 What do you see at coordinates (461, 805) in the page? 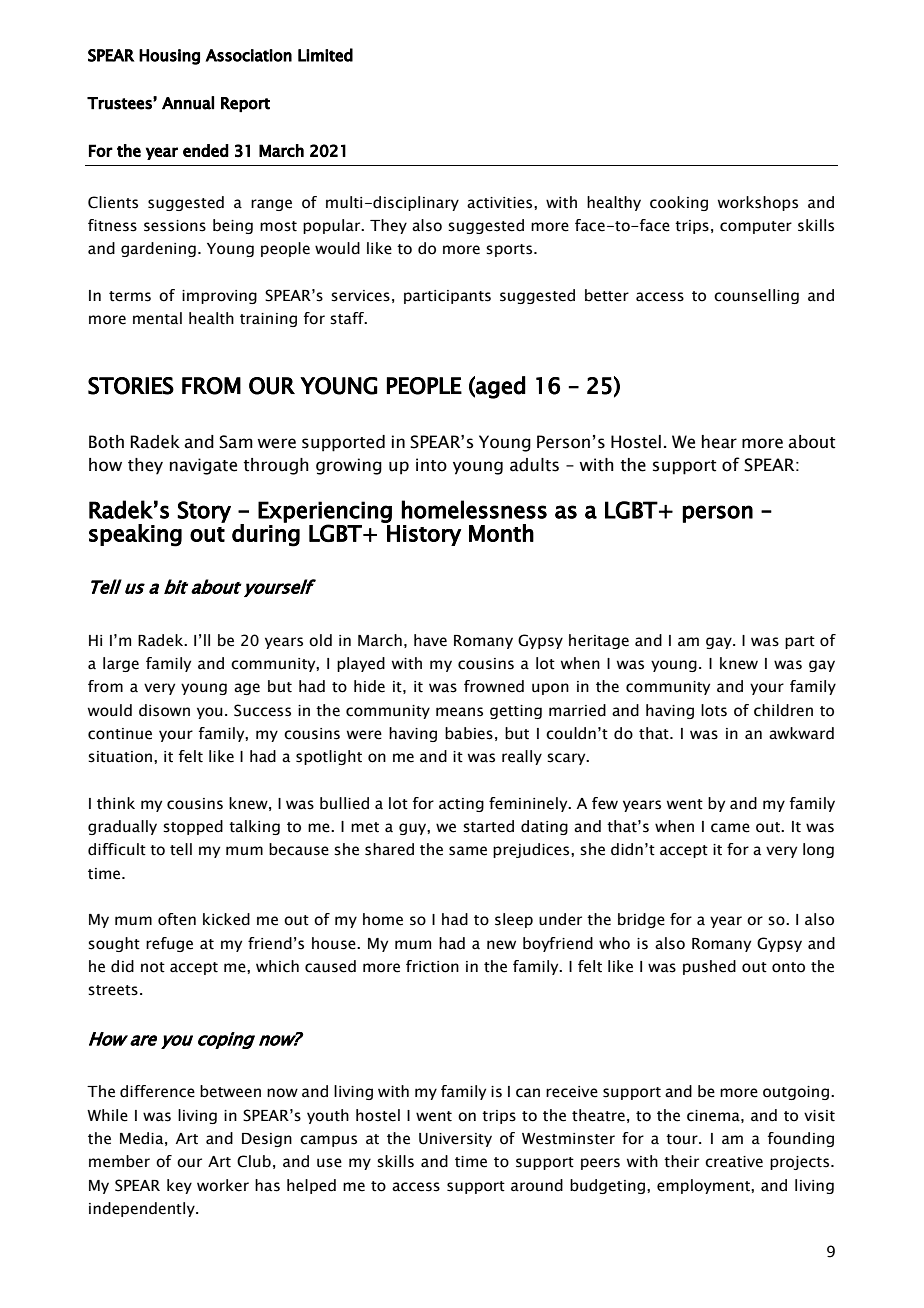
I see `acting` at bounding box center [461, 805].
